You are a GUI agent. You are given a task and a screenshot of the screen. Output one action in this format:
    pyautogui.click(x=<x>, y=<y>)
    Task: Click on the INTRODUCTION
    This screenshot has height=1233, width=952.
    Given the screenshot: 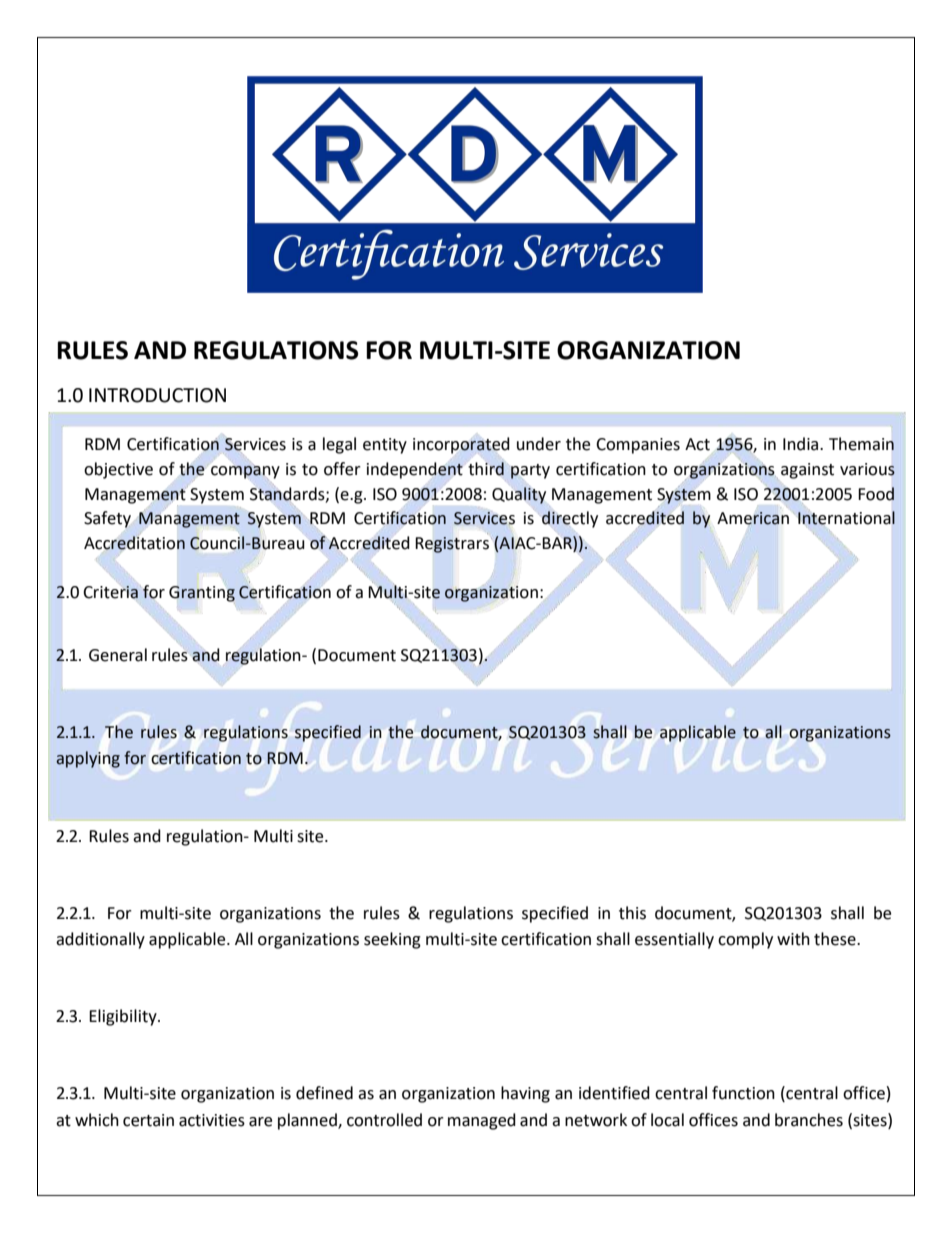 What is the action you would take?
    pyautogui.click(x=157, y=395)
